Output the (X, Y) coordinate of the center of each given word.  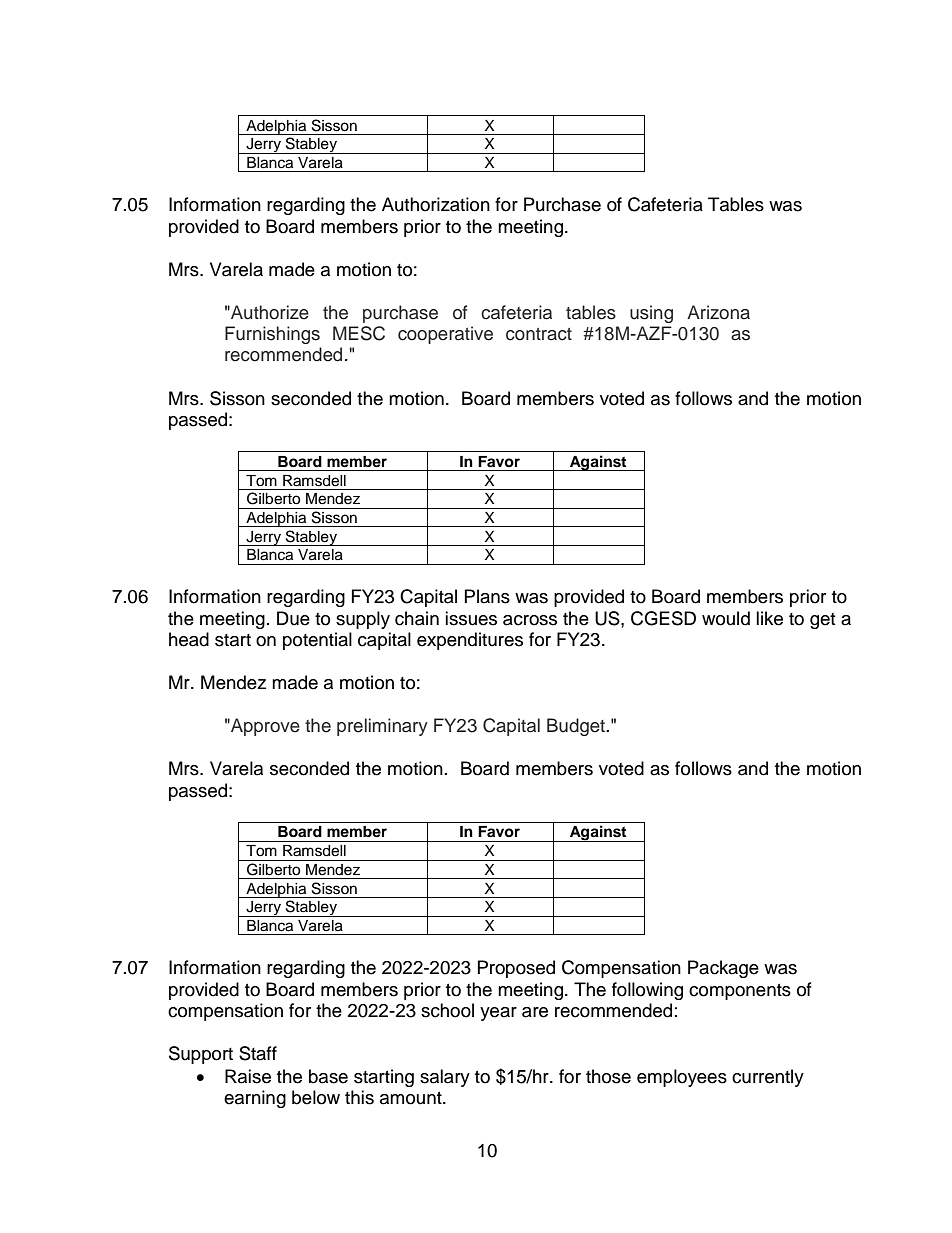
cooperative (445, 335)
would (726, 618)
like (769, 618)
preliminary (382, 727)
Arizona (718, 312)
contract (539, 334)
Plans (487, 596)
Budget (577, 727)
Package (723, 969)
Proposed (516, 969)
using (651, 314)
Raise (248, 1076)
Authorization (436, 204)
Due (293, 618)
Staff (258, 1053)
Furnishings (272, 335)
